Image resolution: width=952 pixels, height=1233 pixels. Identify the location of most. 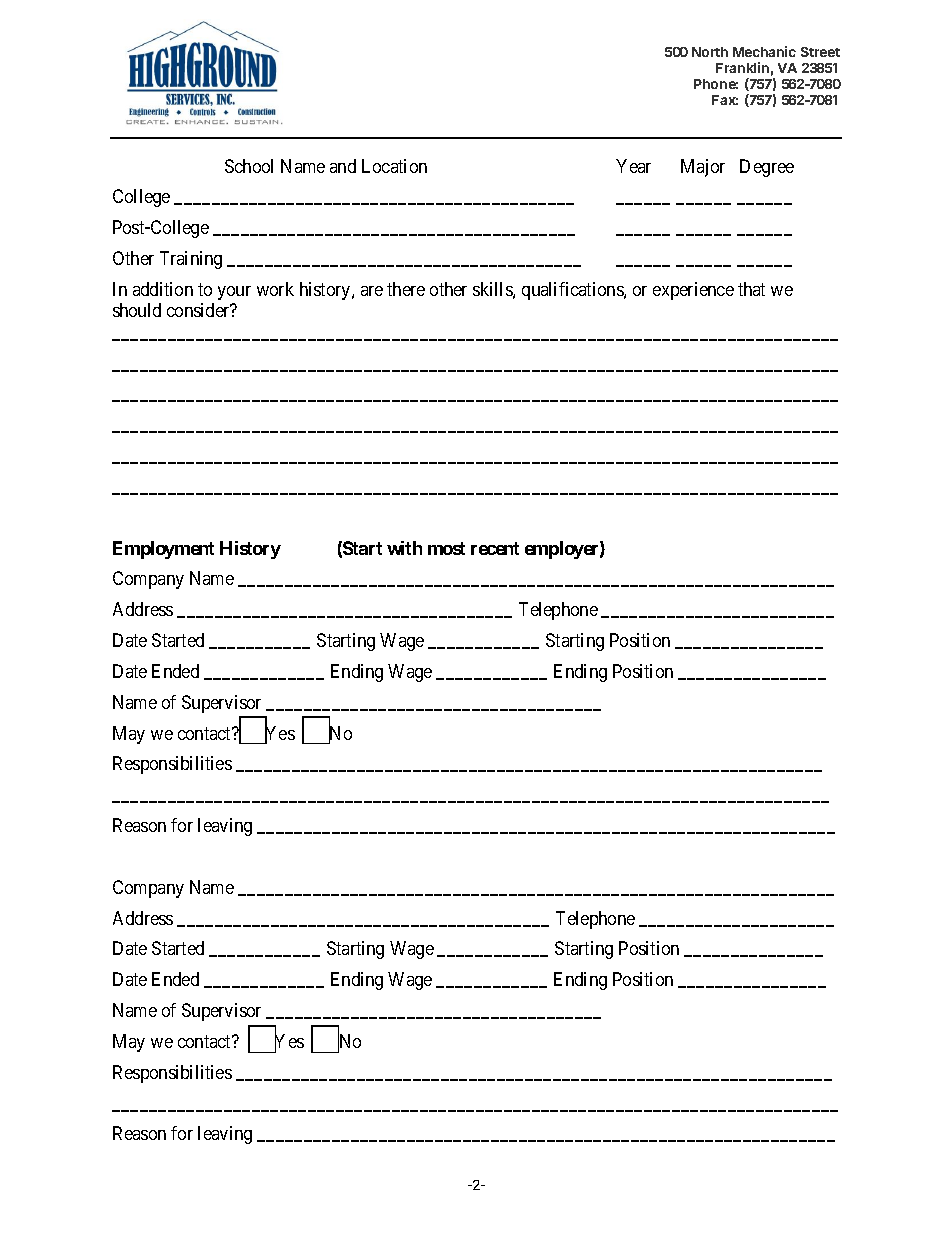
(446, 548).
